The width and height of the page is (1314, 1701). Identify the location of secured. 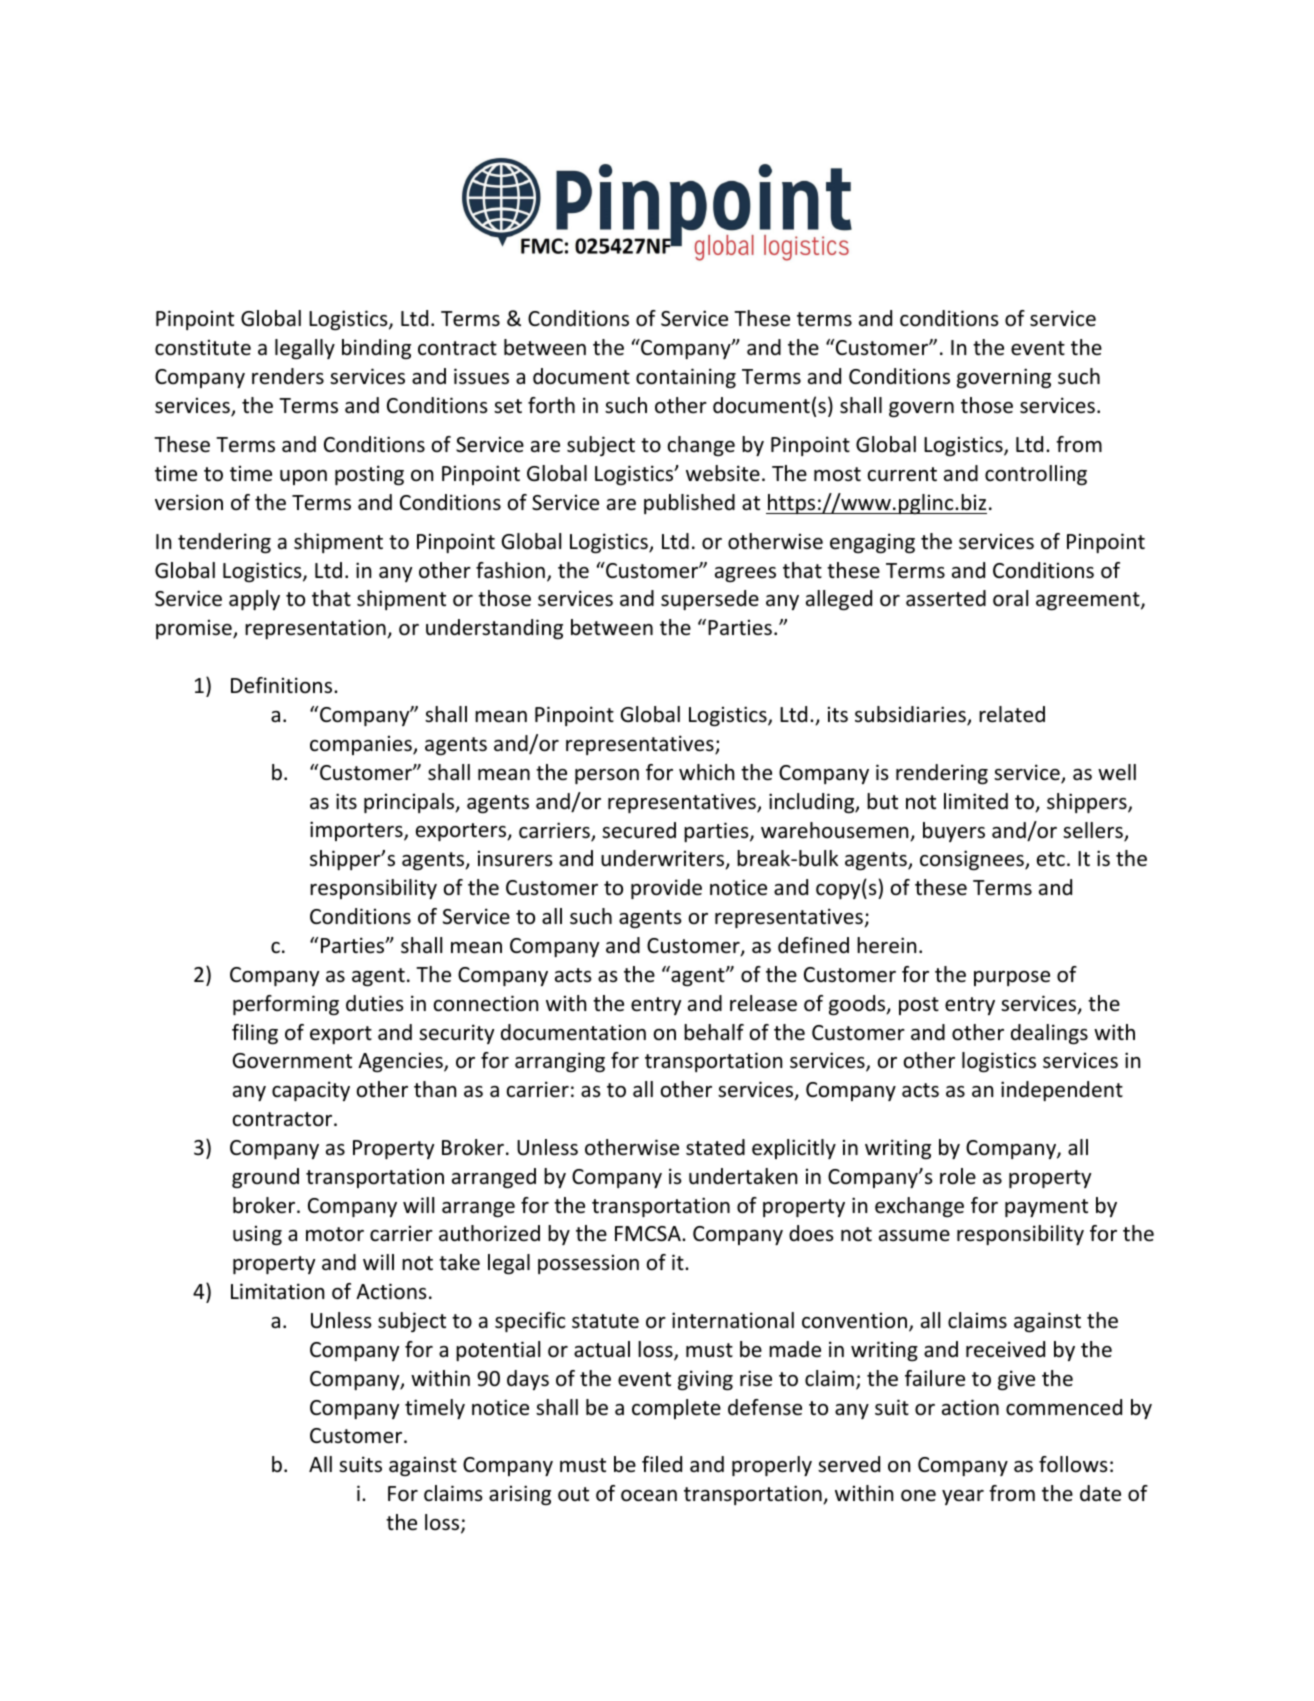
(639, 830).
